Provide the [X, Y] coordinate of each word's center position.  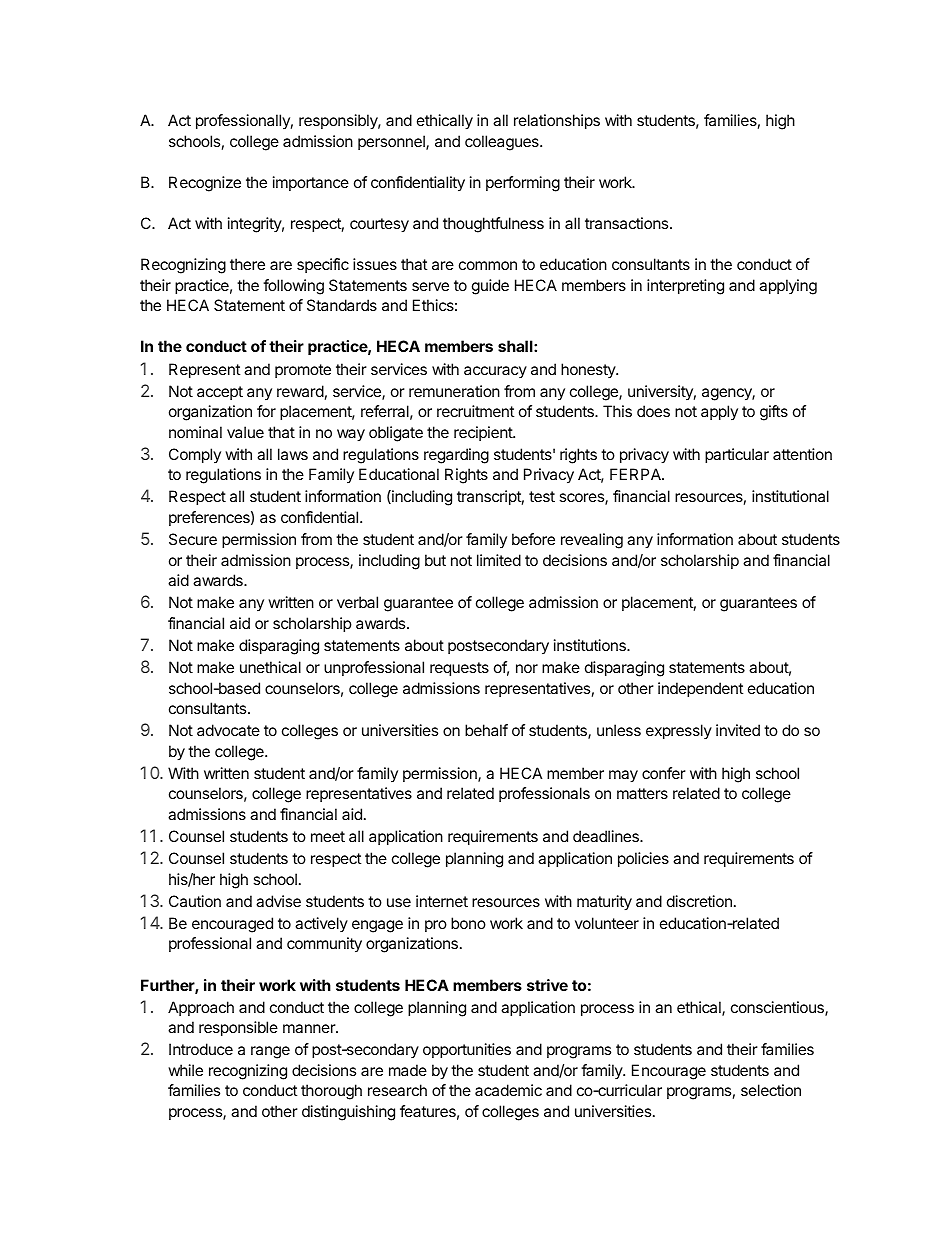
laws [293, 454]
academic [508, 1090]
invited [738, 730]
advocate [228, 730]
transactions [628, 223]
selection [771, 1090]
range [270, 1052]
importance [311, 183]
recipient [484, 433]
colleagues [503, 143]
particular [737, 455]
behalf [486, 730]
